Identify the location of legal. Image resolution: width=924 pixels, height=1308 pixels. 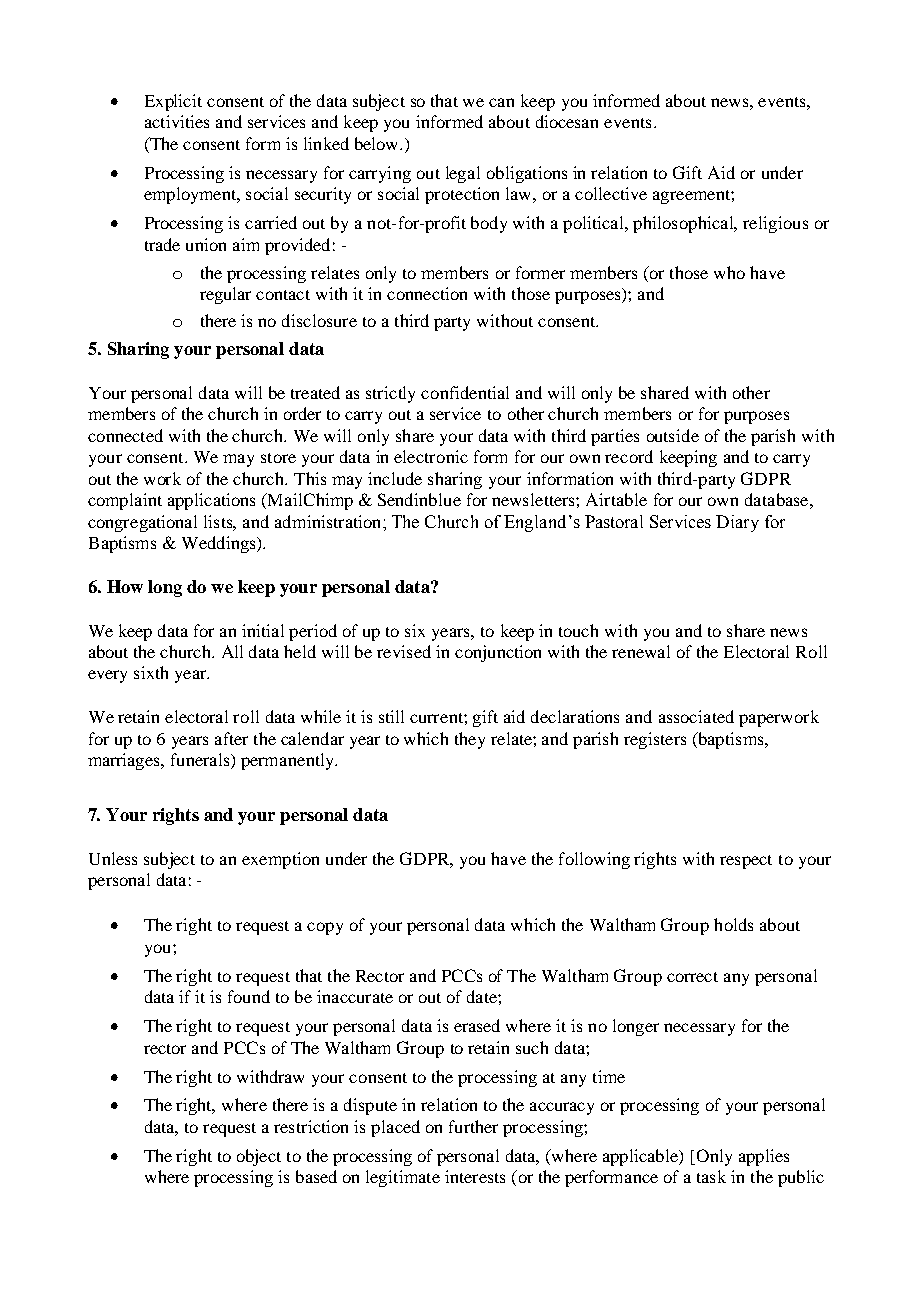
(463, 174).
